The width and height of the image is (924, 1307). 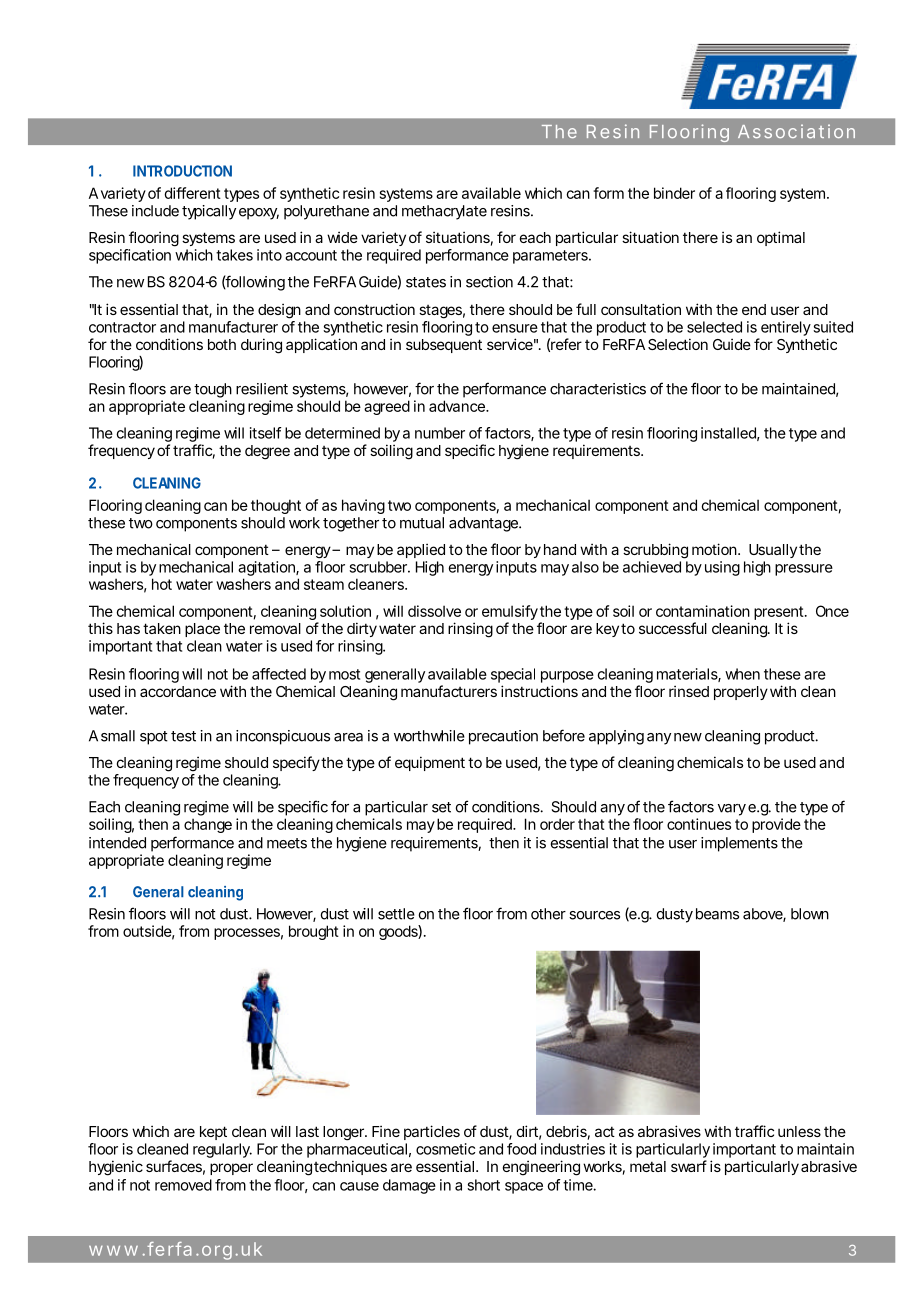 I want to click on methacrylate, so click(x=444, y=212).
